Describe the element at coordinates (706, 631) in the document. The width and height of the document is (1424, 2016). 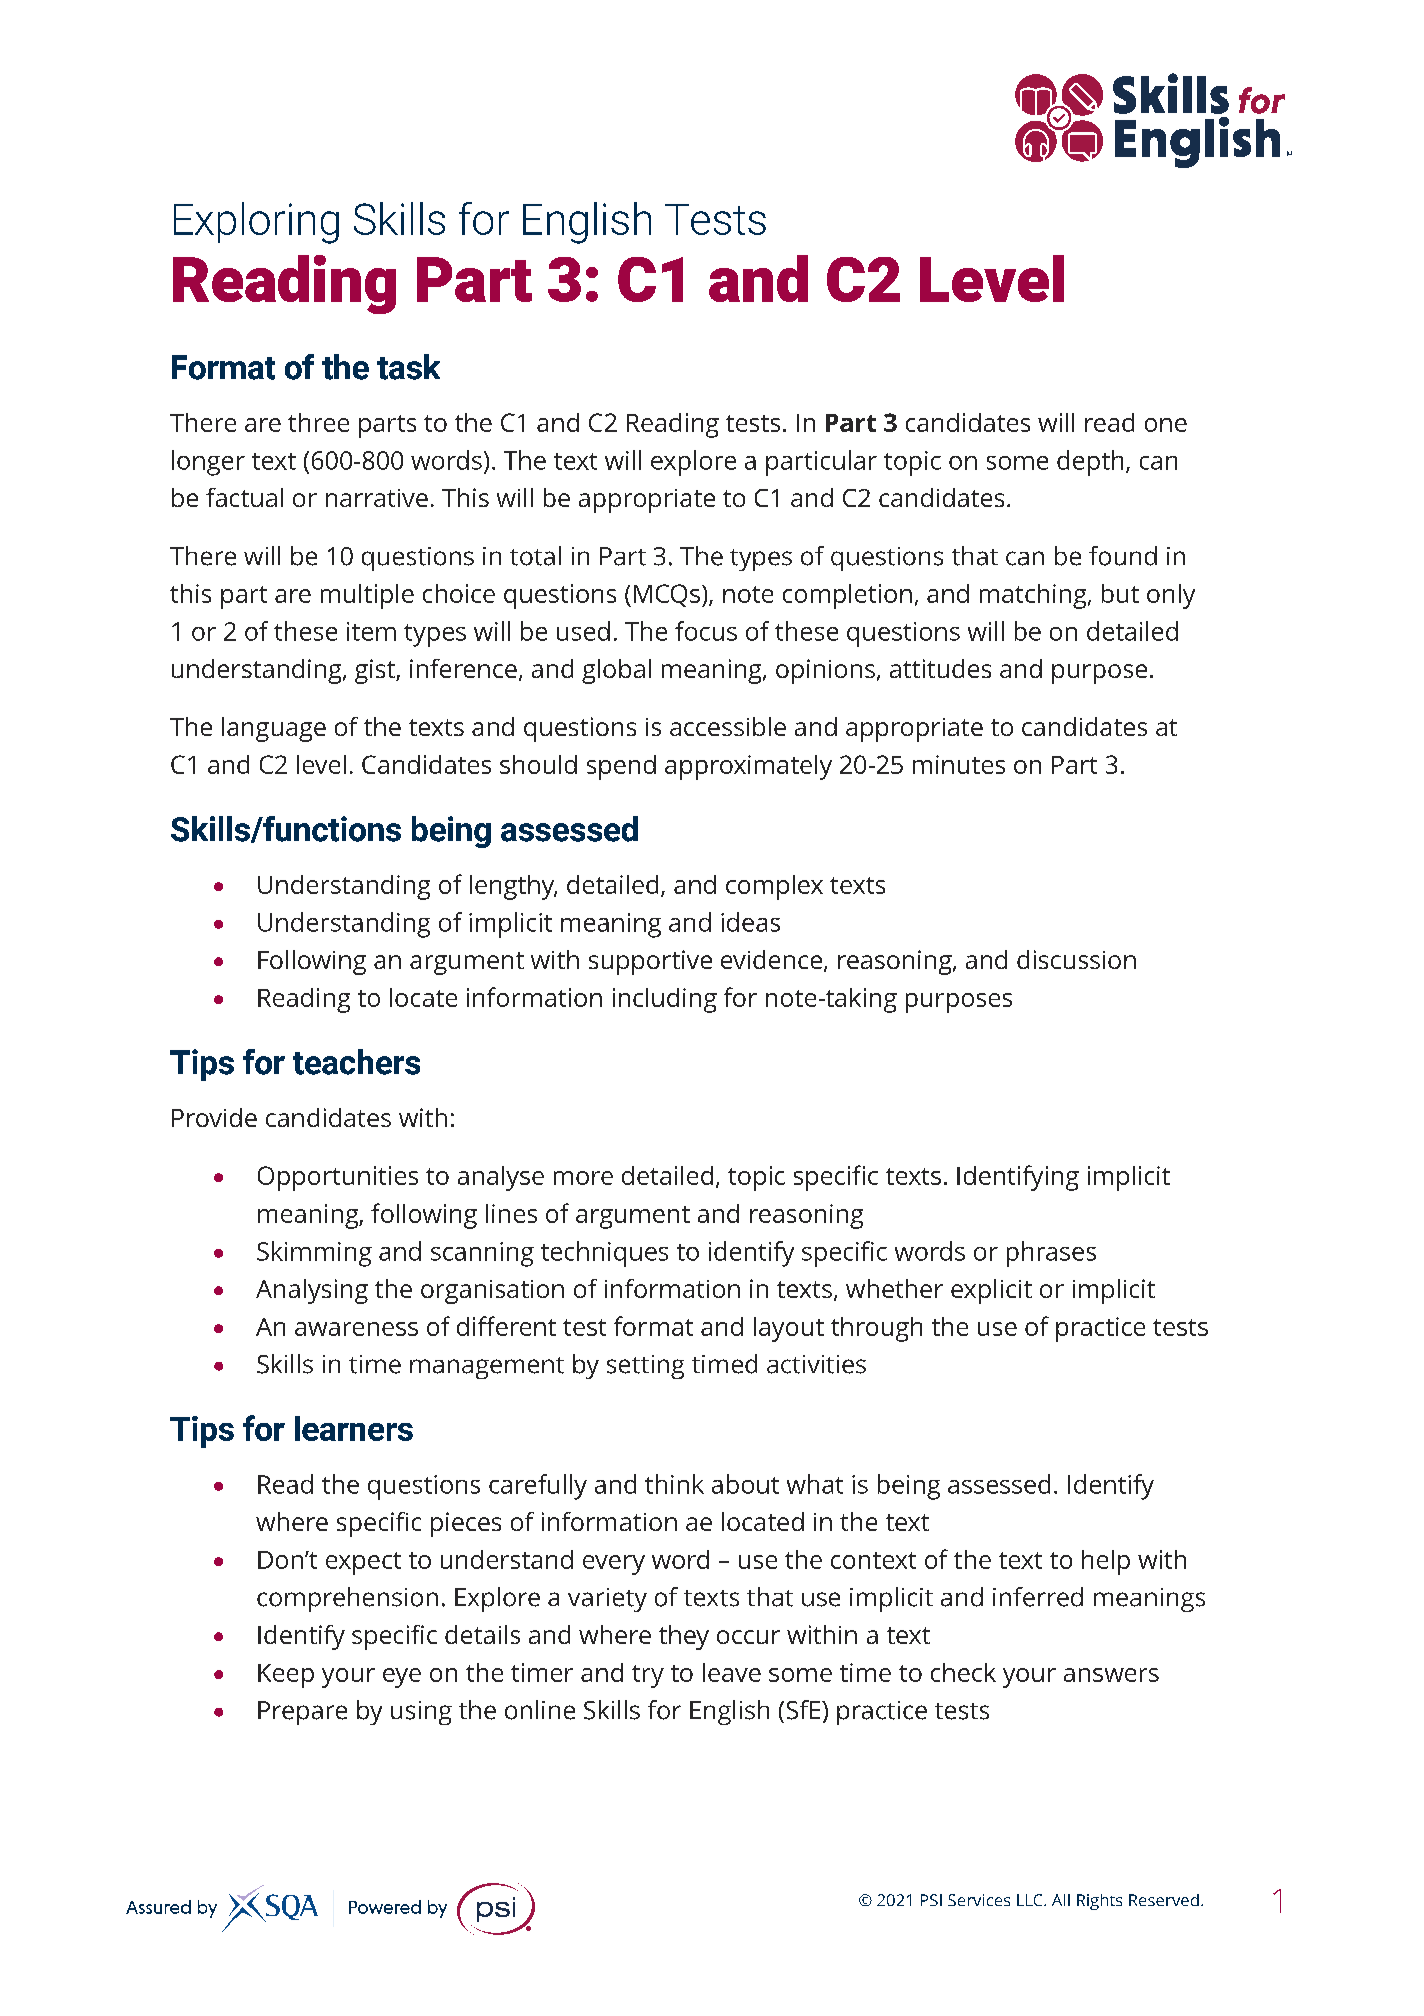
I see `focus` at that location.
